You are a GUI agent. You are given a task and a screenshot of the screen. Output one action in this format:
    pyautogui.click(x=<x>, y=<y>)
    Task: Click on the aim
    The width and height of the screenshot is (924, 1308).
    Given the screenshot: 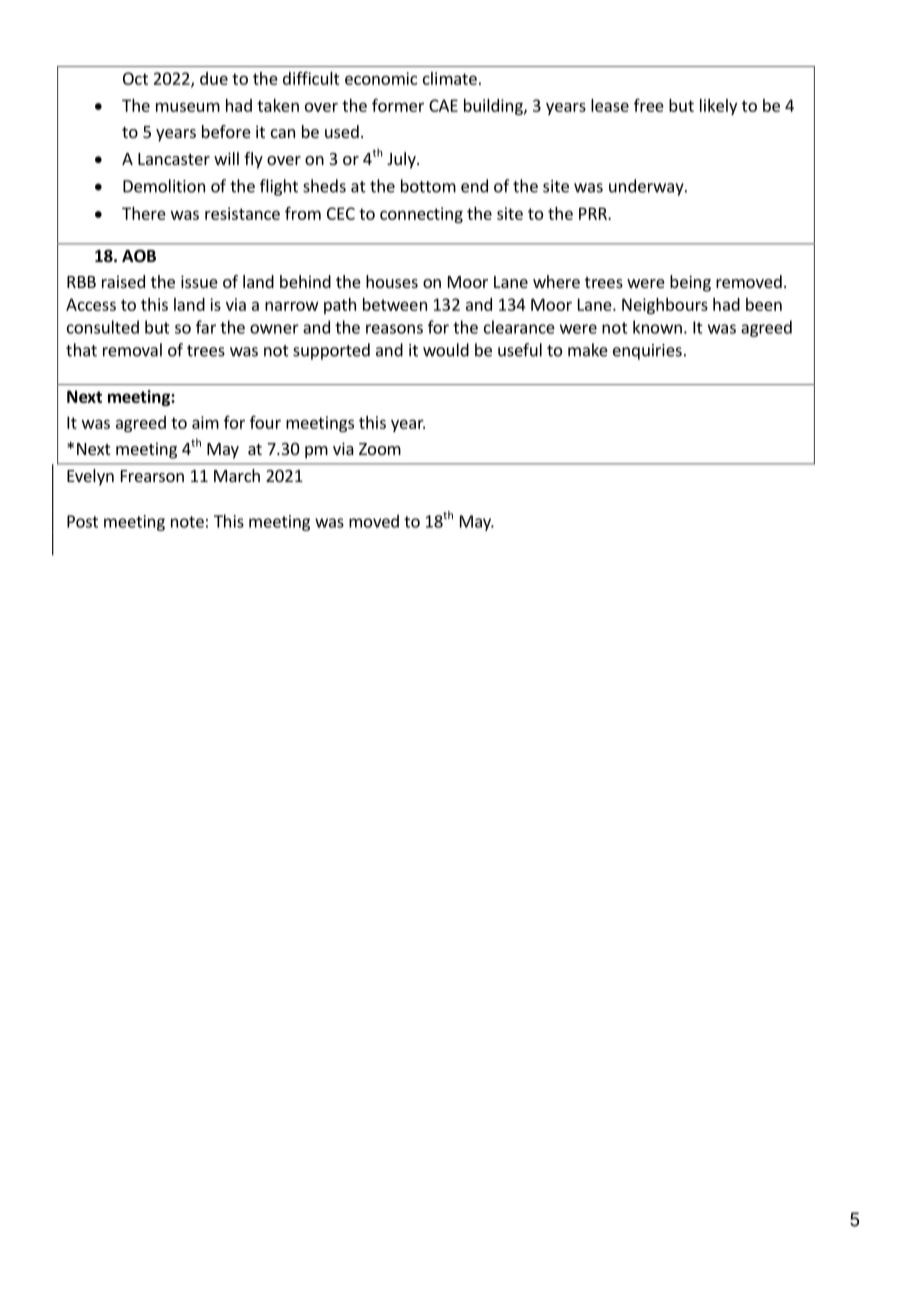 What is the action you would take?
    pyautogui.click(x=205, y=422)
